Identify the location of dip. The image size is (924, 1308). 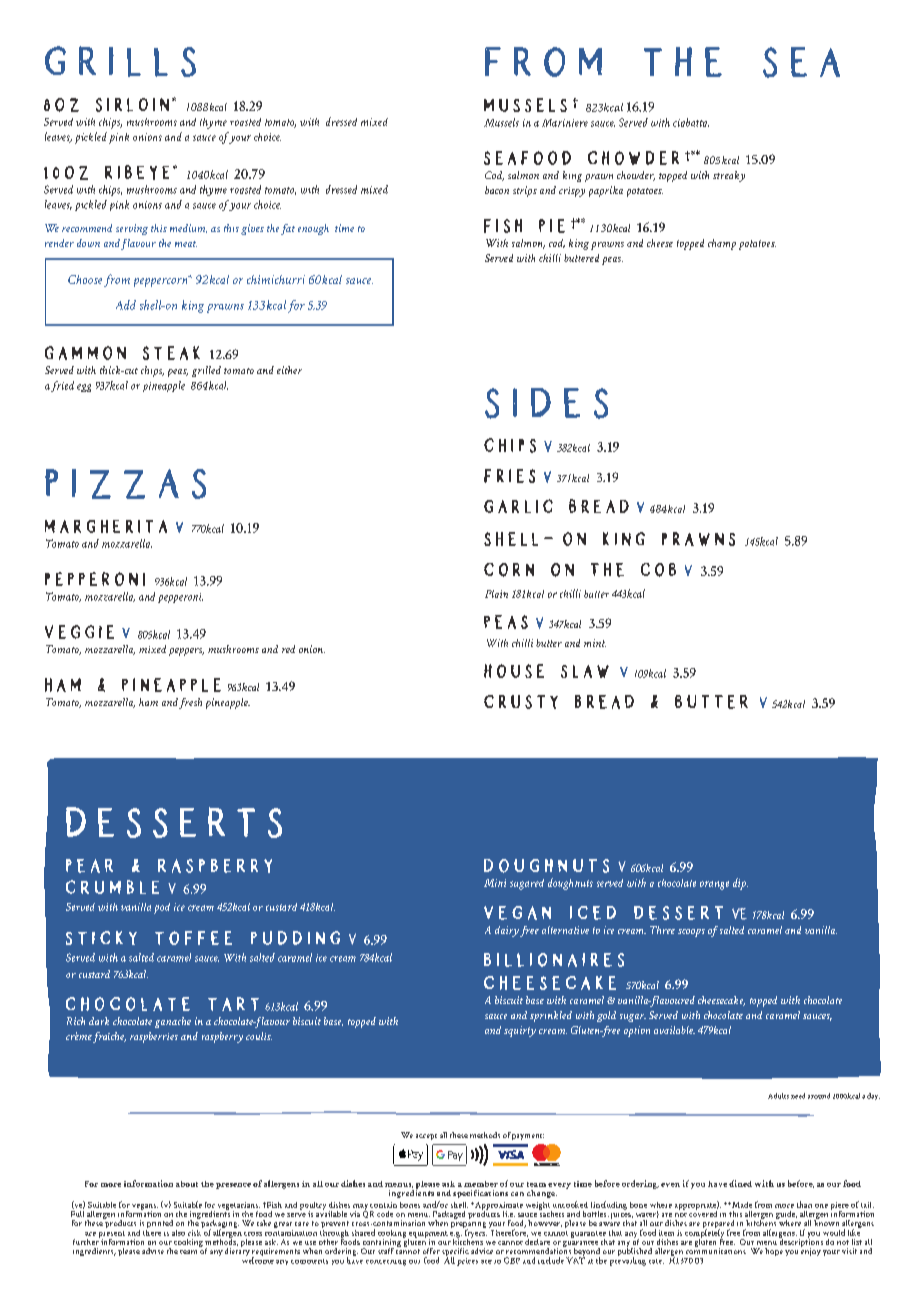
(740, 884).
